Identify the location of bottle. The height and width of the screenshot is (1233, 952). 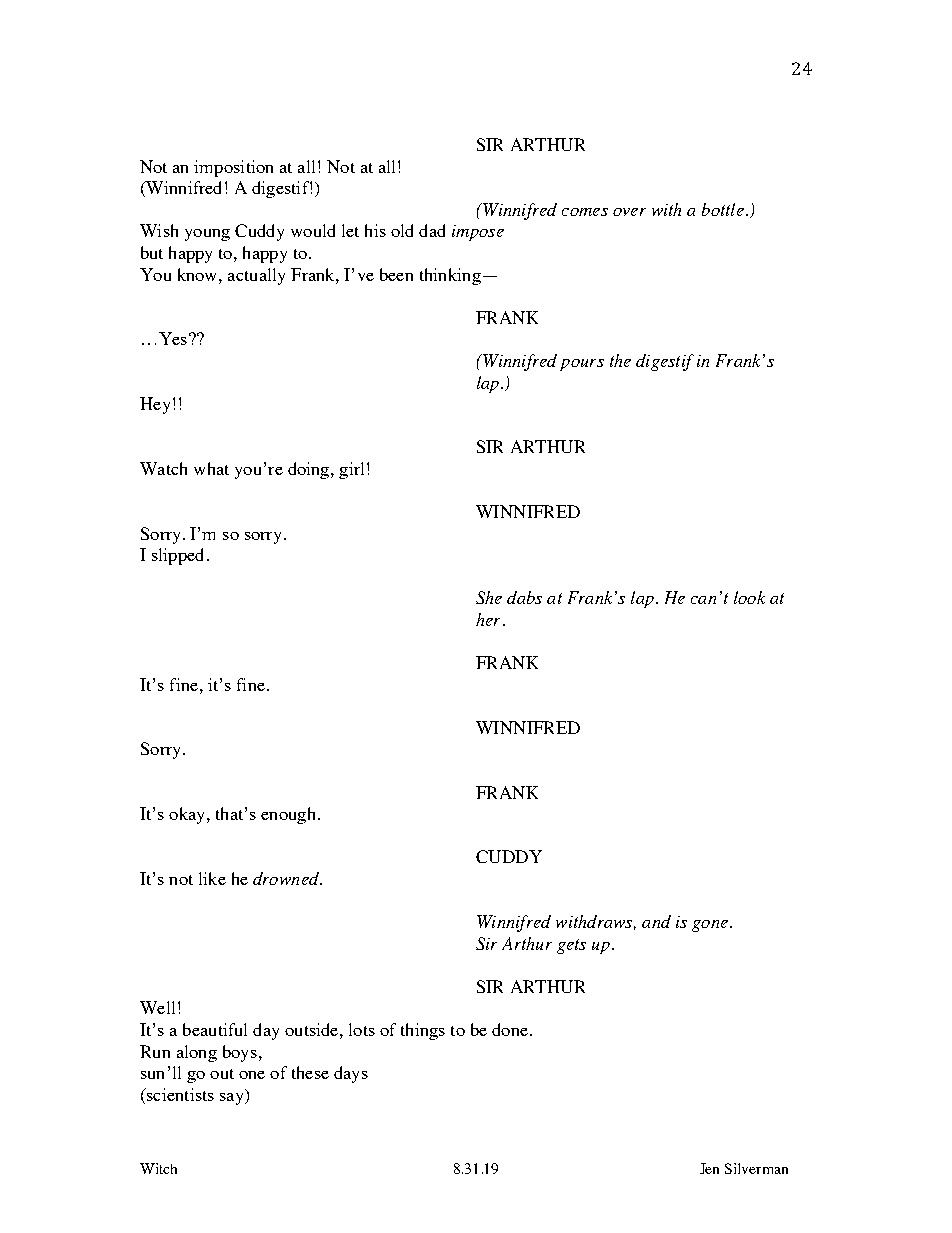
(723, 209).
